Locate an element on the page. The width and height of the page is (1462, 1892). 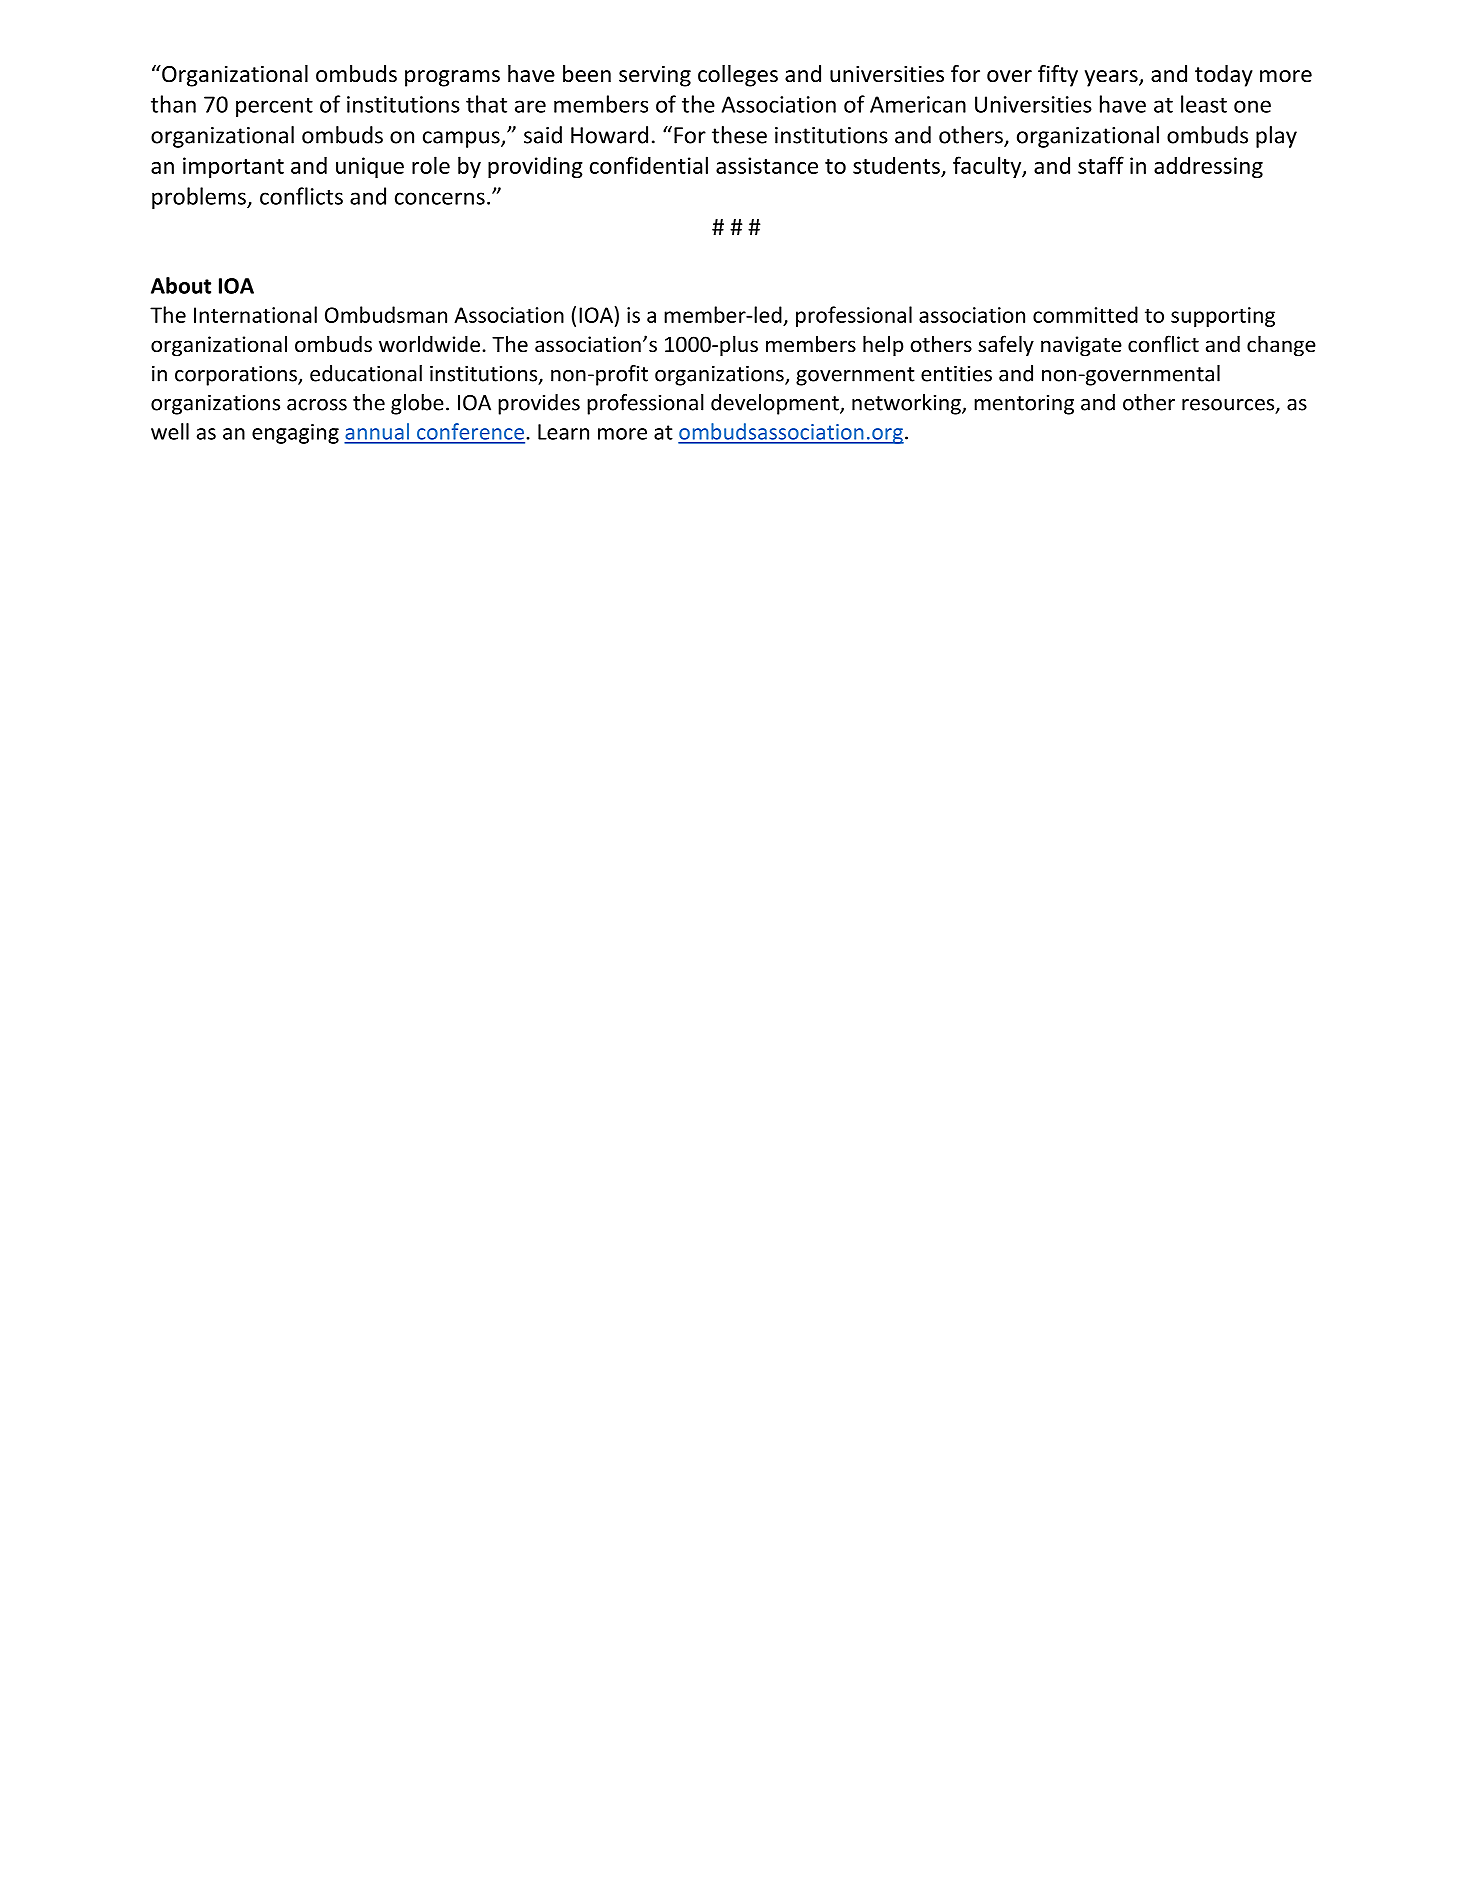
colleges is located at coordinates (738, 76).
